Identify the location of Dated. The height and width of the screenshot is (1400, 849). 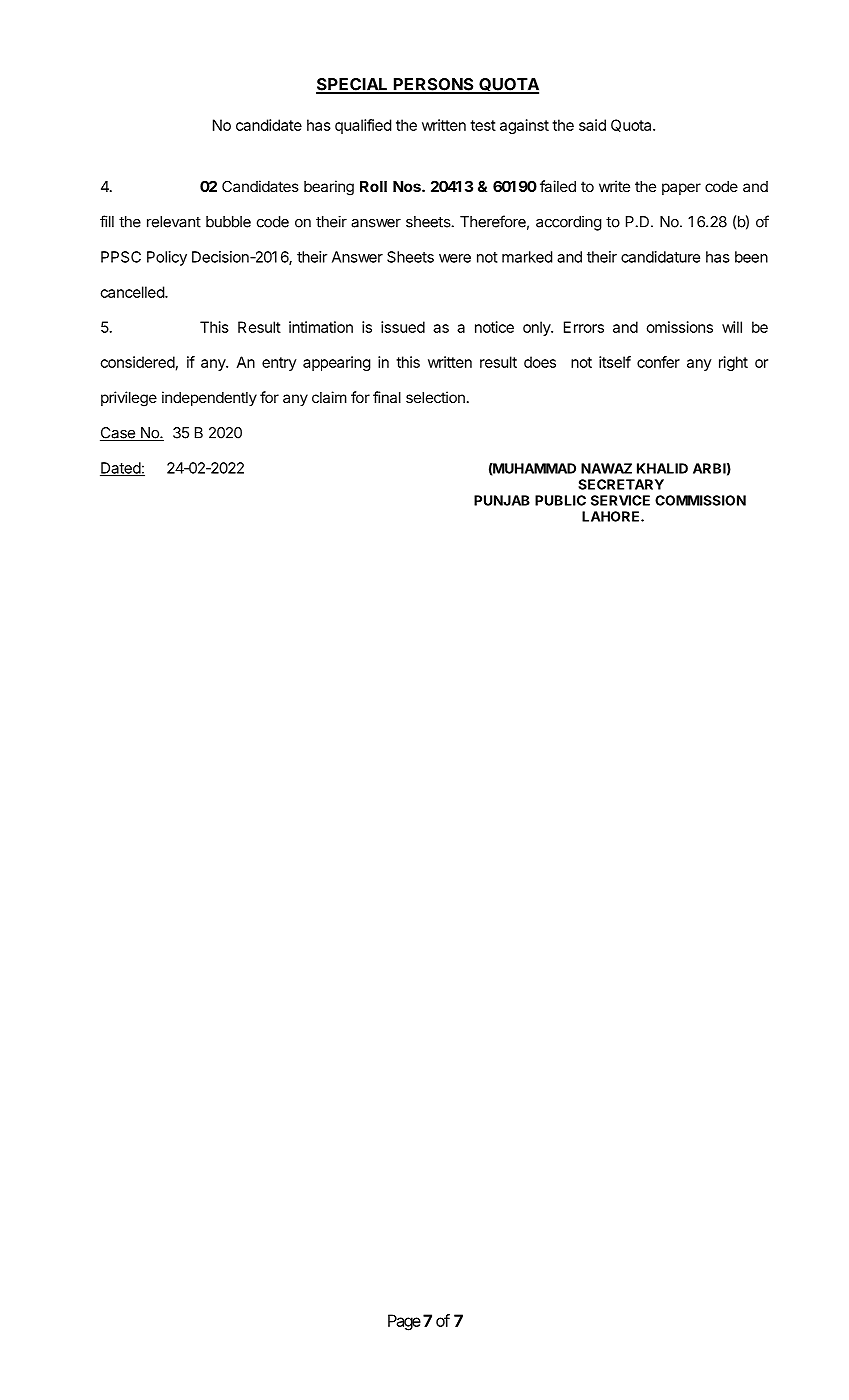
(121, 469).
